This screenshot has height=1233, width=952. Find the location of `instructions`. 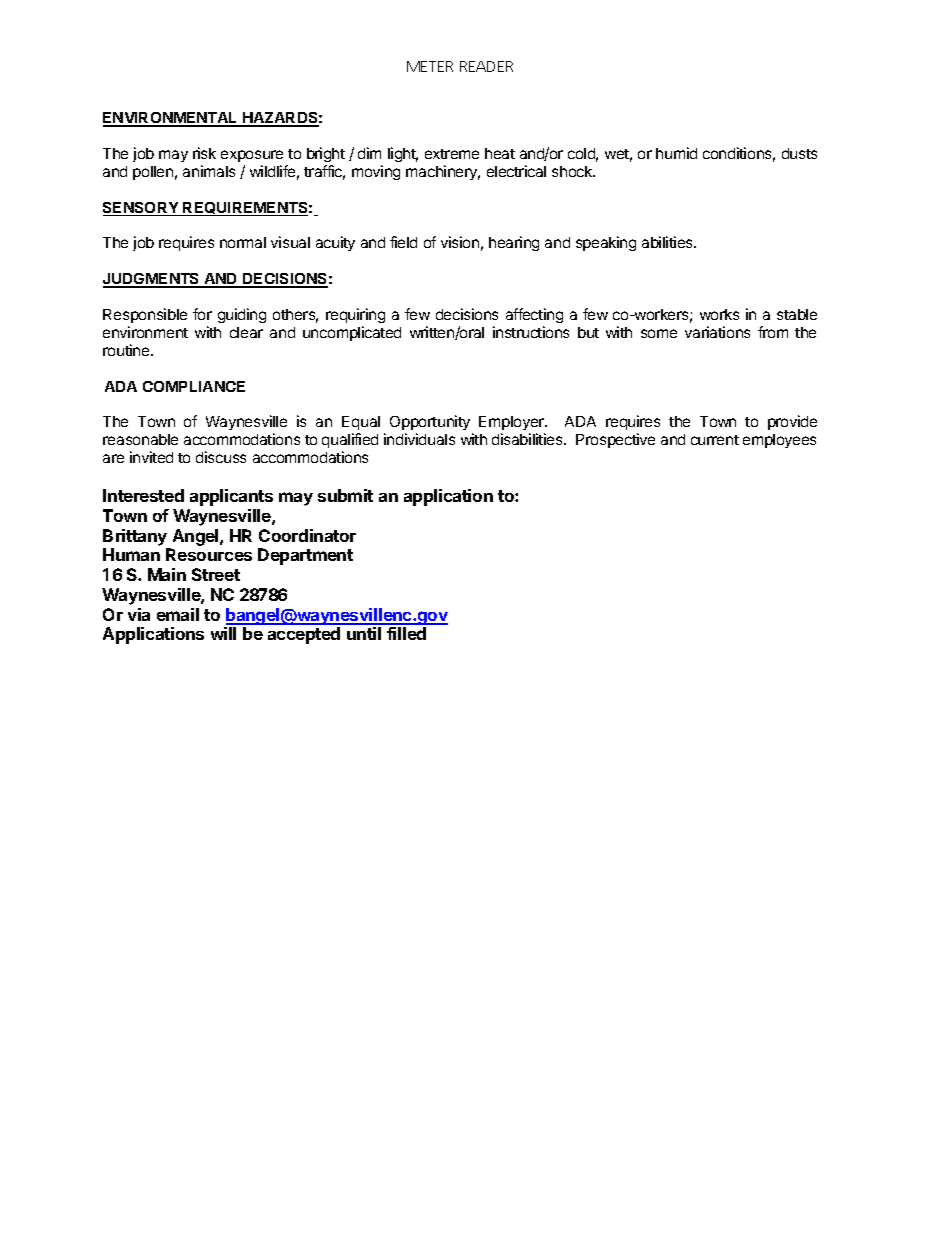

instructions is located at coordinates (531, 332).
